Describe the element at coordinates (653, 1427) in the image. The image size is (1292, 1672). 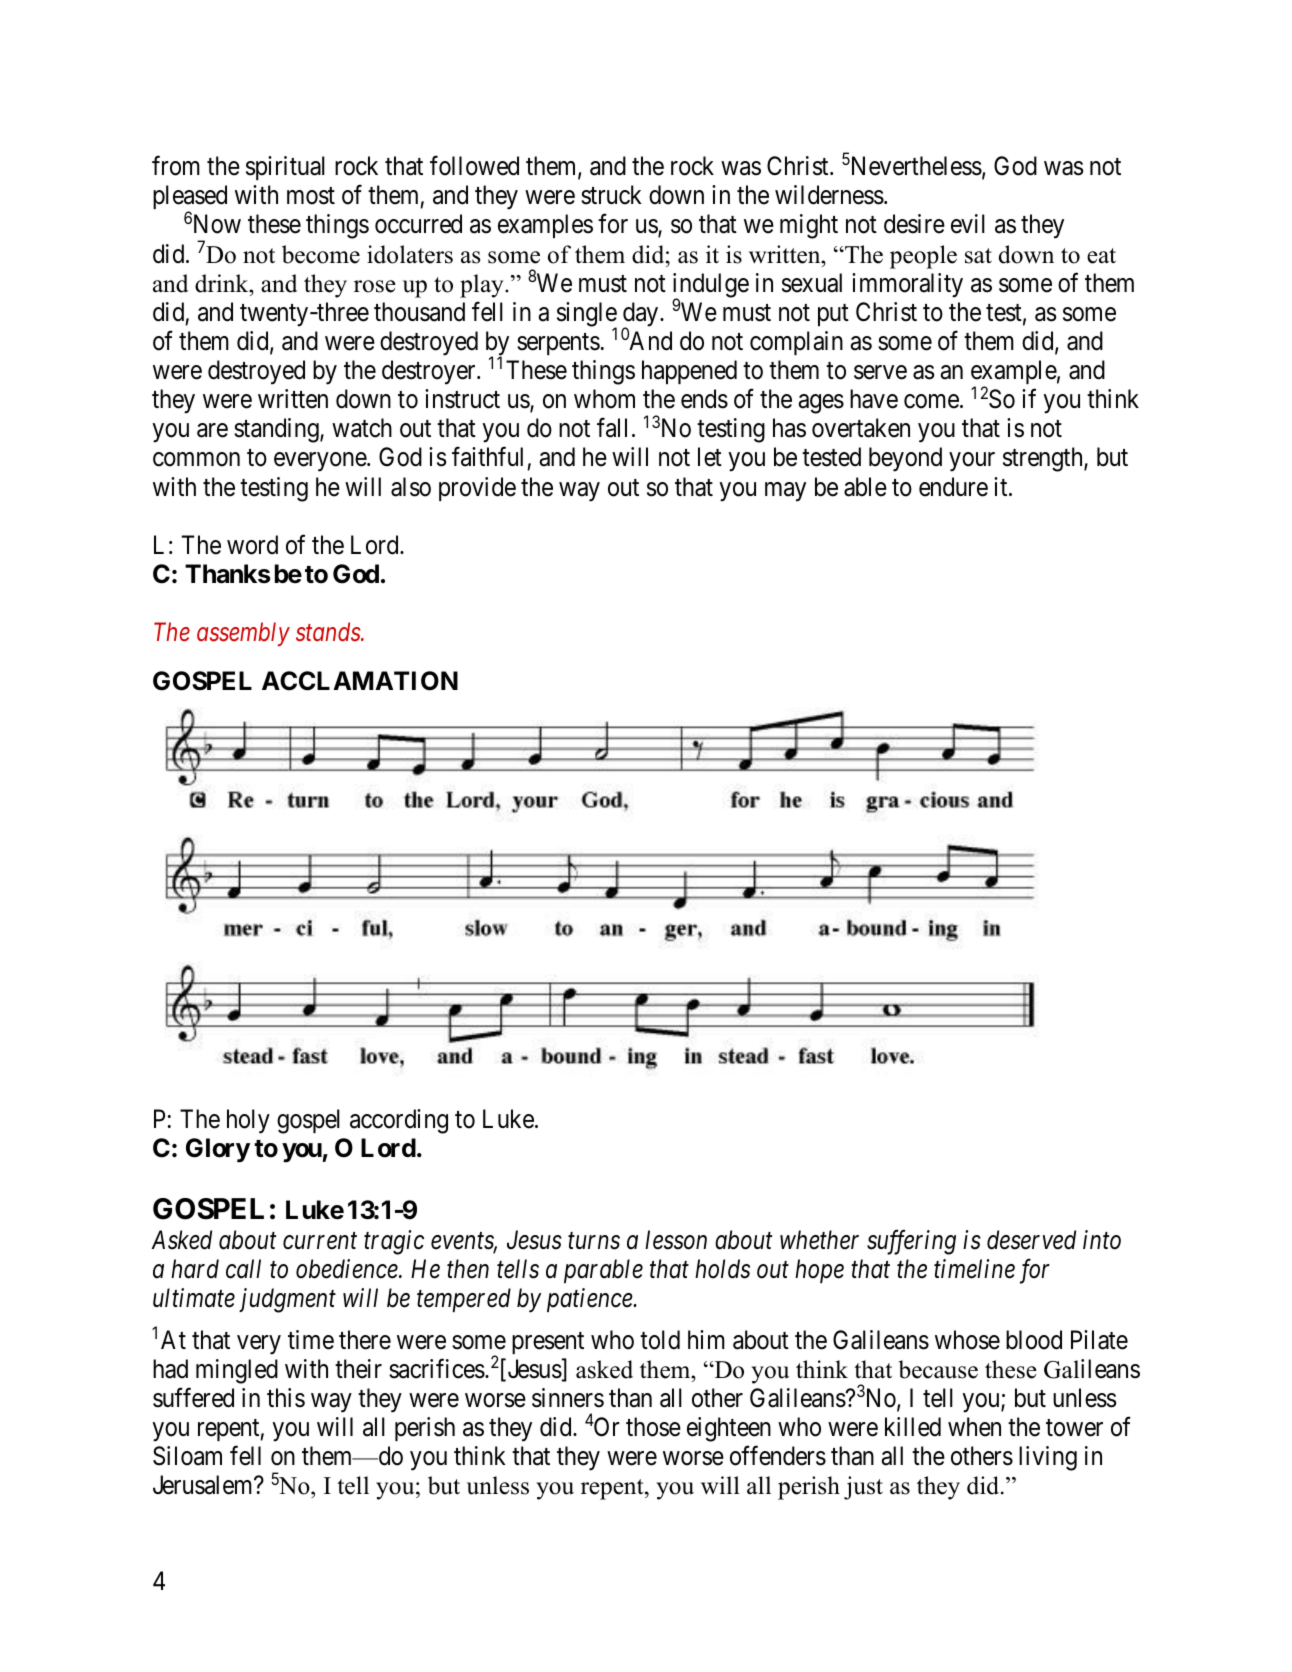
I see `those` at that location.
